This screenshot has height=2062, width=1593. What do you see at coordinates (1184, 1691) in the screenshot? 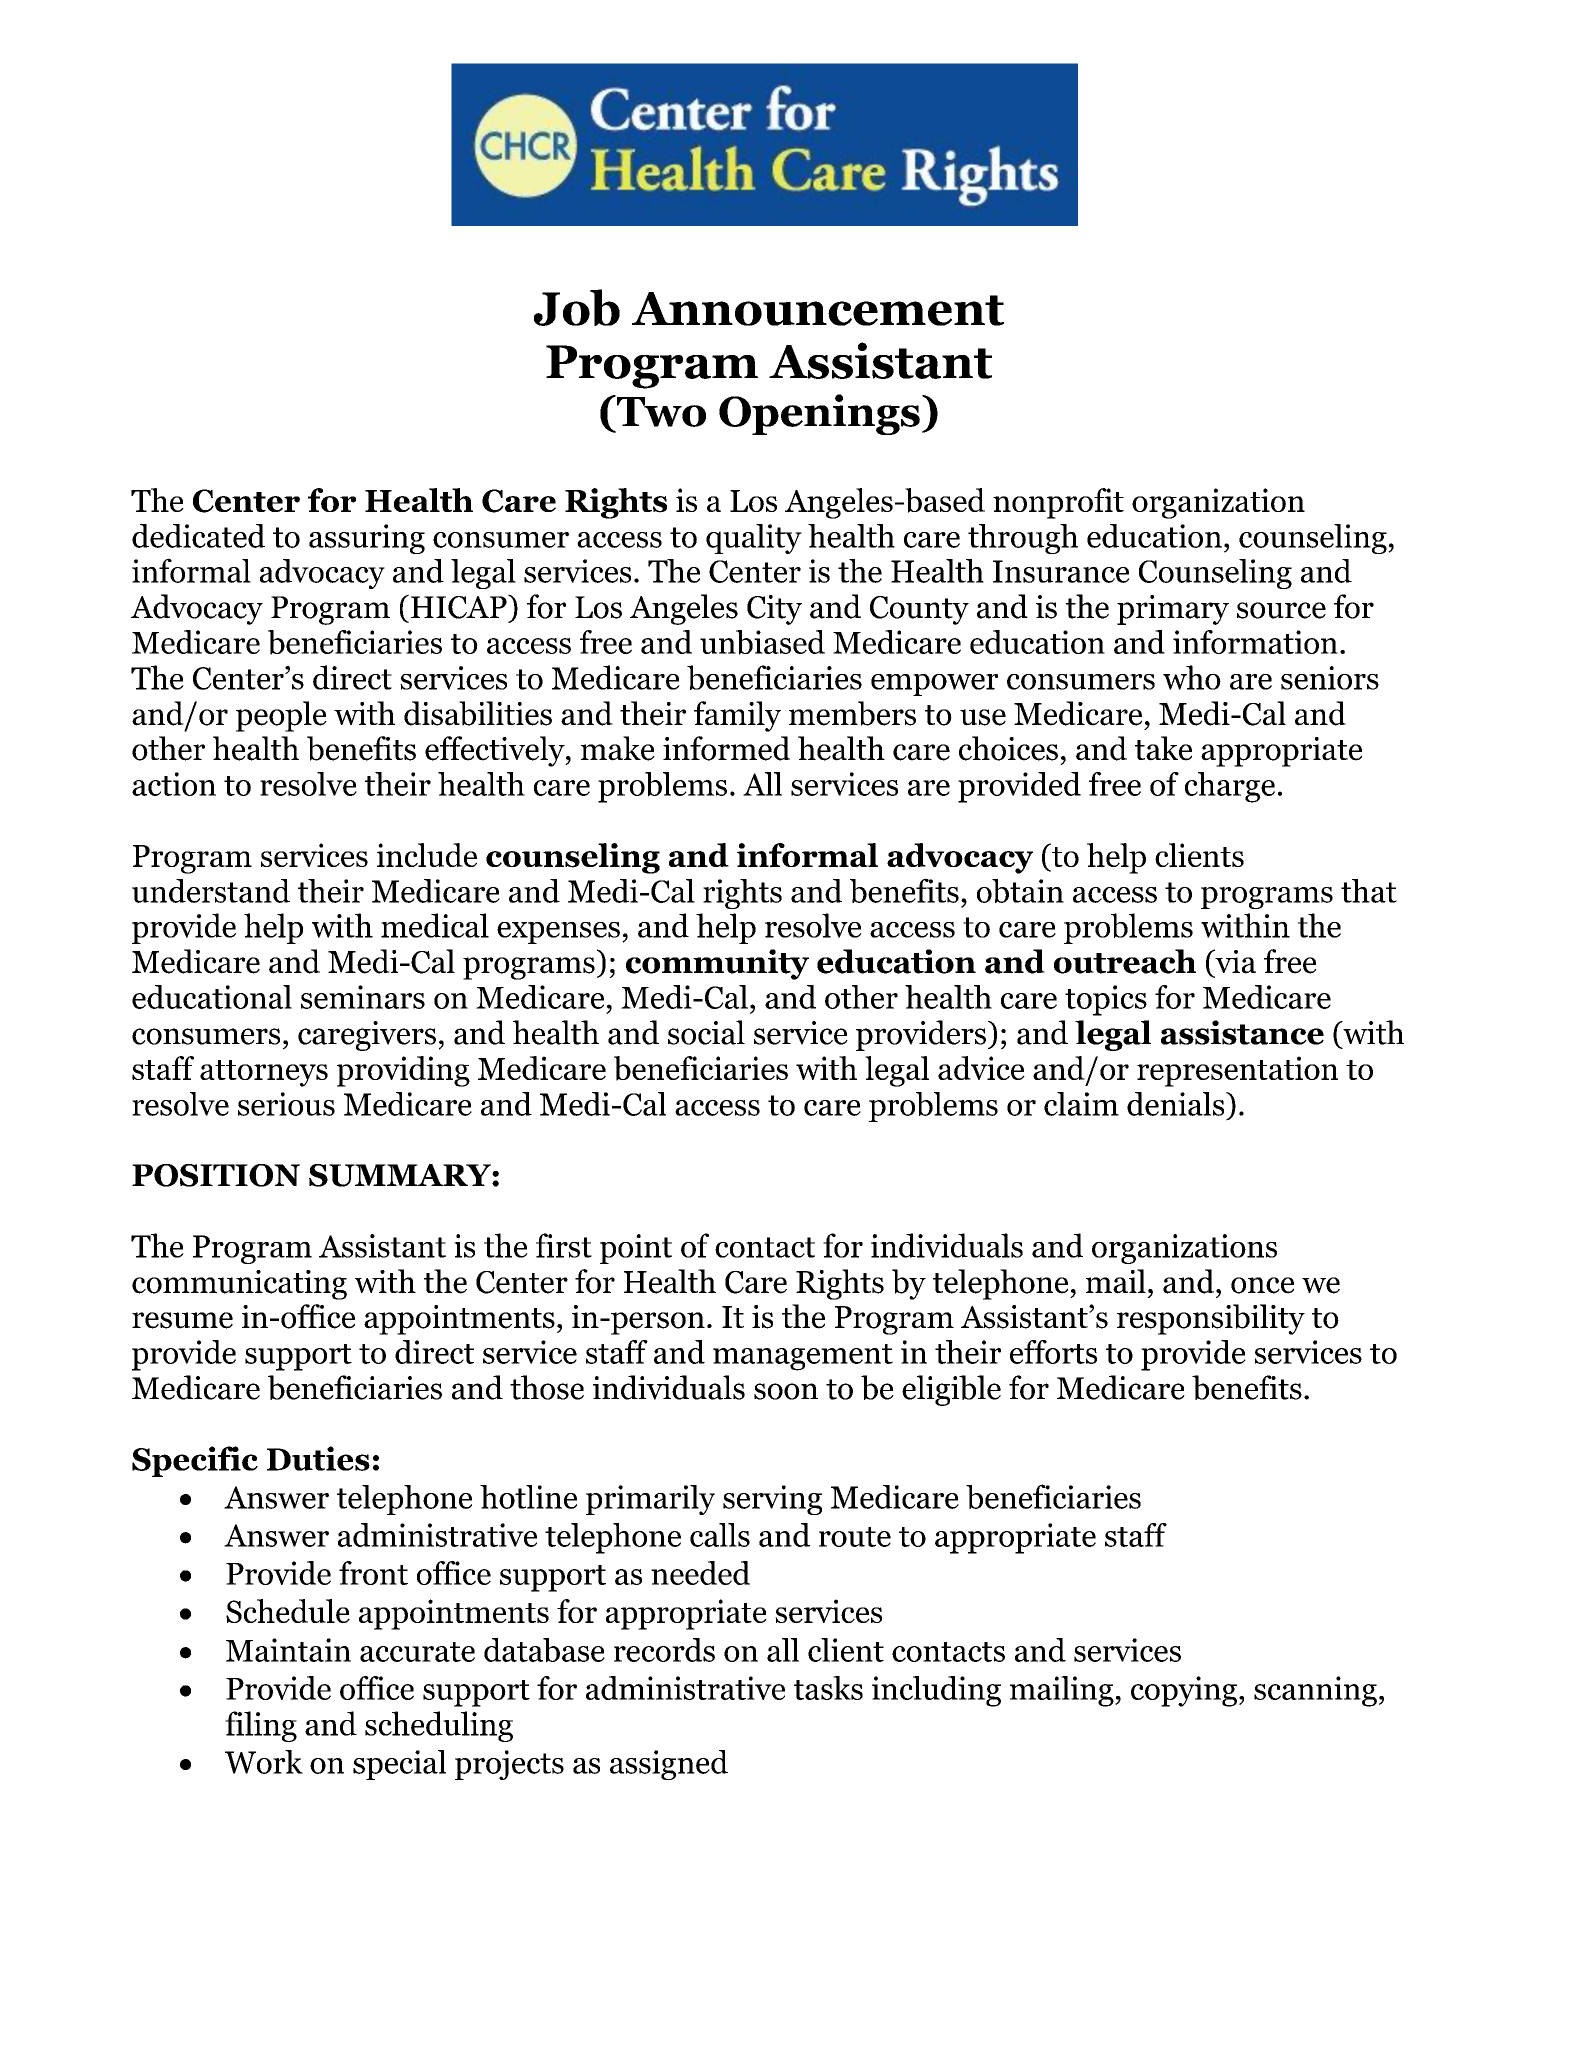
I see `copying` at bounding box center [1184, 1691].
